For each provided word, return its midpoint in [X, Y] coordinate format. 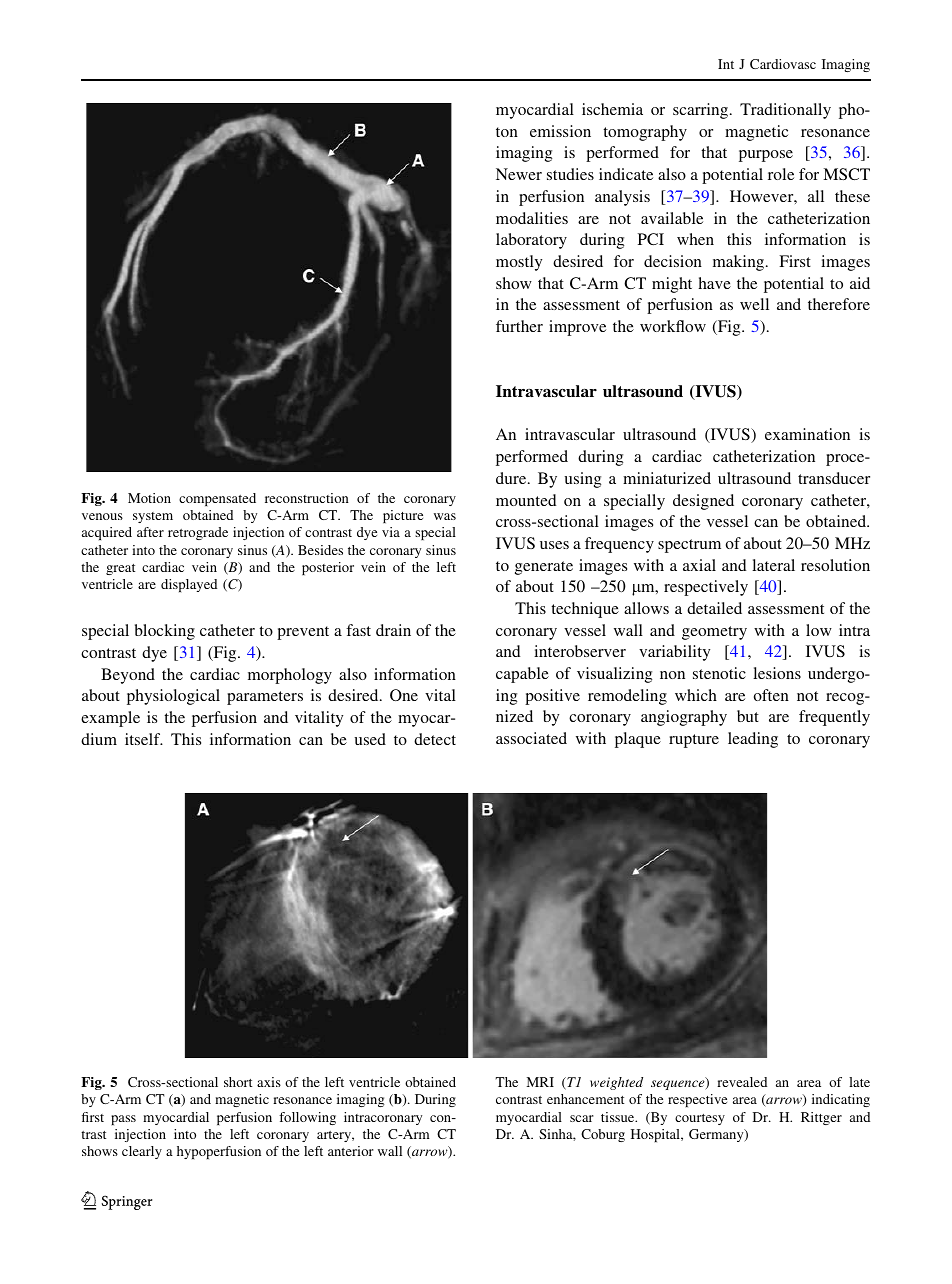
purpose [766, 156]
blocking [165, 632]
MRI [540, 1082]
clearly [142, 1152]
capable [522, 675]
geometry [714, 633]
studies [570, 174]
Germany [717, 1135]
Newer [519, 174]
